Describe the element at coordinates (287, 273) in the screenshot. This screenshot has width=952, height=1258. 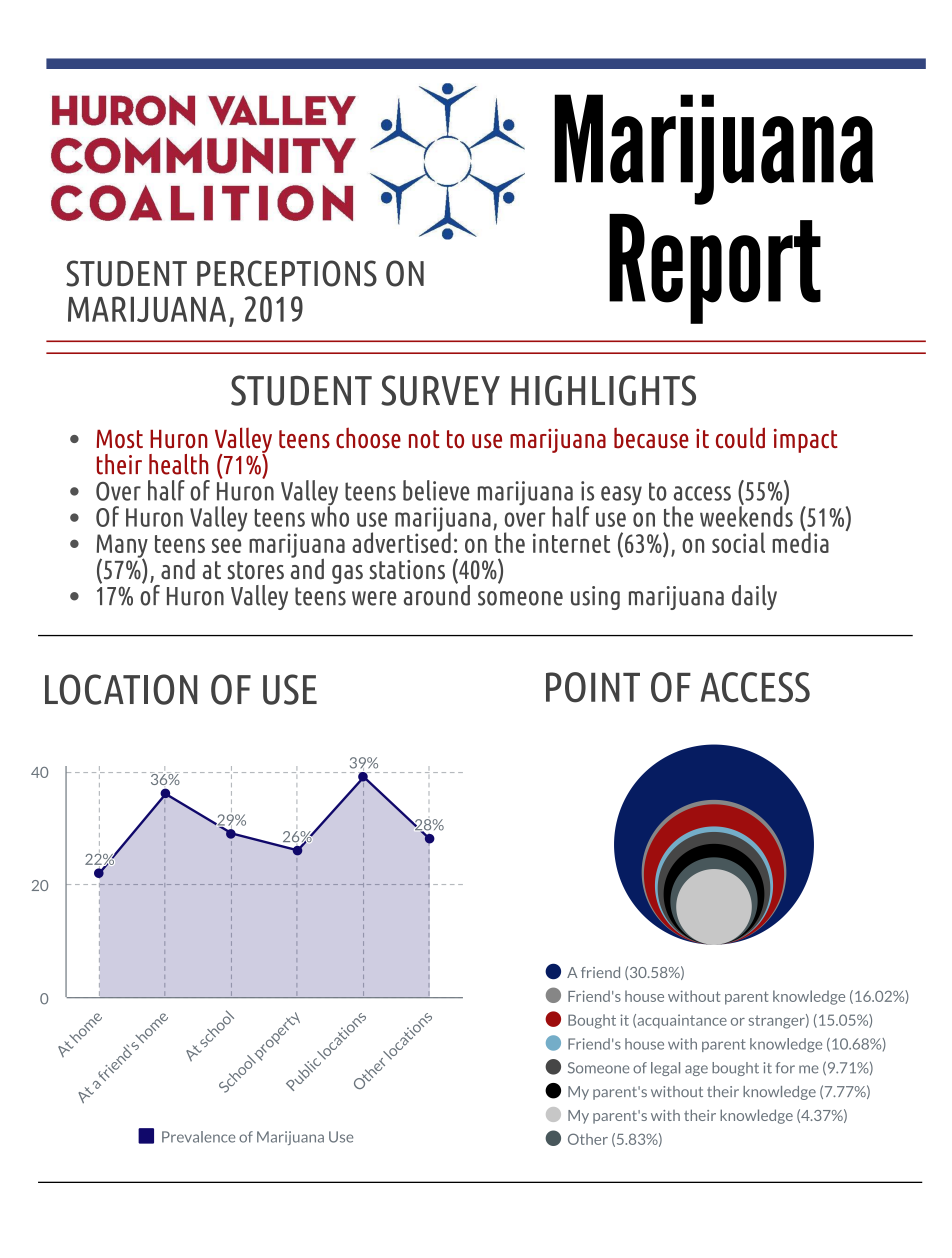
I see `PERCEPTIONS` at that location.
